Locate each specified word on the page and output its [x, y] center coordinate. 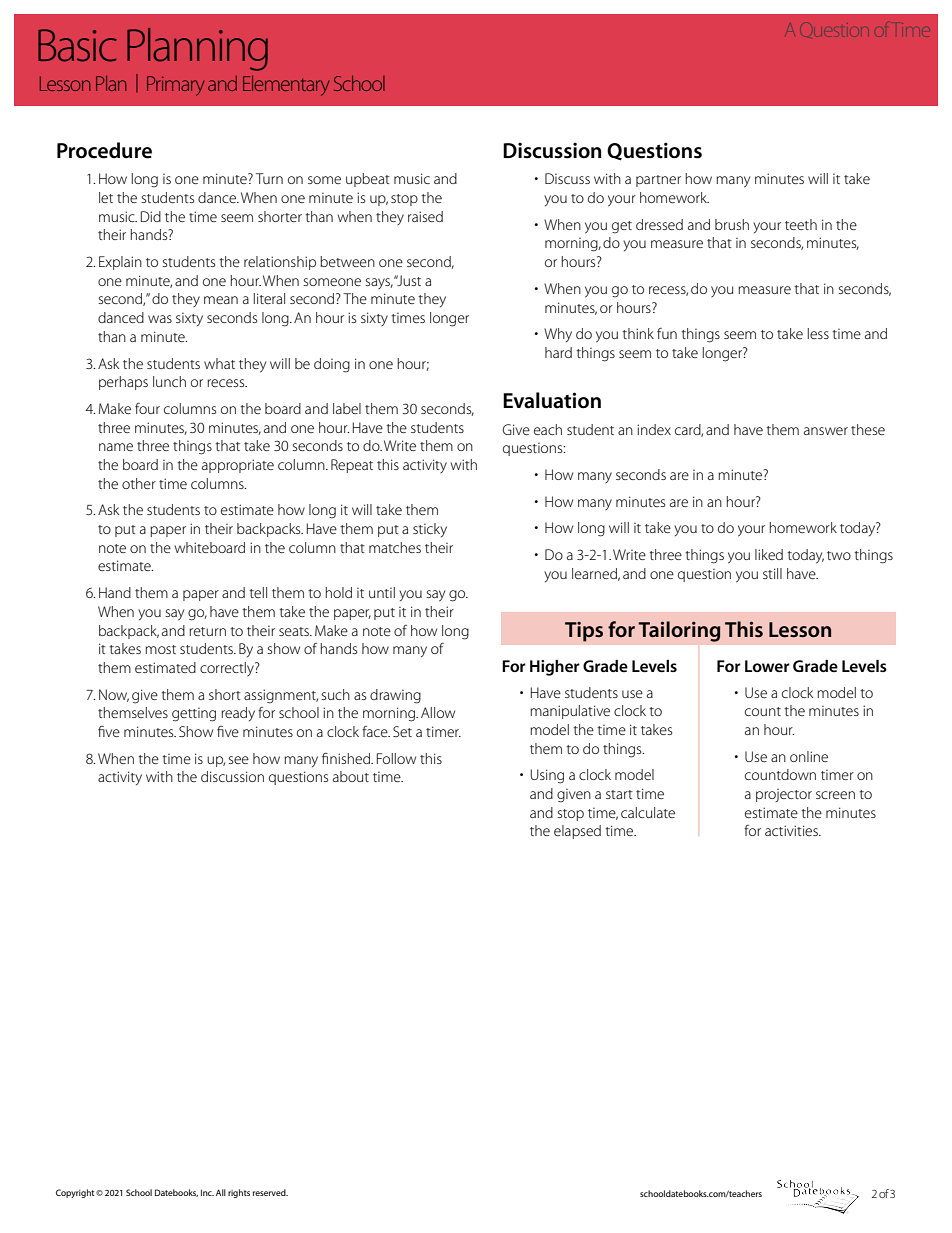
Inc [207, 1192]
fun [667, 333]
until [382, 592]
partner [658, 181]
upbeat [368, 180]
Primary [175, 86]
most [160, 649]
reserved [270, 1192]
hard [558, 352]
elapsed [577, 832]
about [351, 776]
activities [792, 830]
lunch [169, 381]
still [772, 573]
